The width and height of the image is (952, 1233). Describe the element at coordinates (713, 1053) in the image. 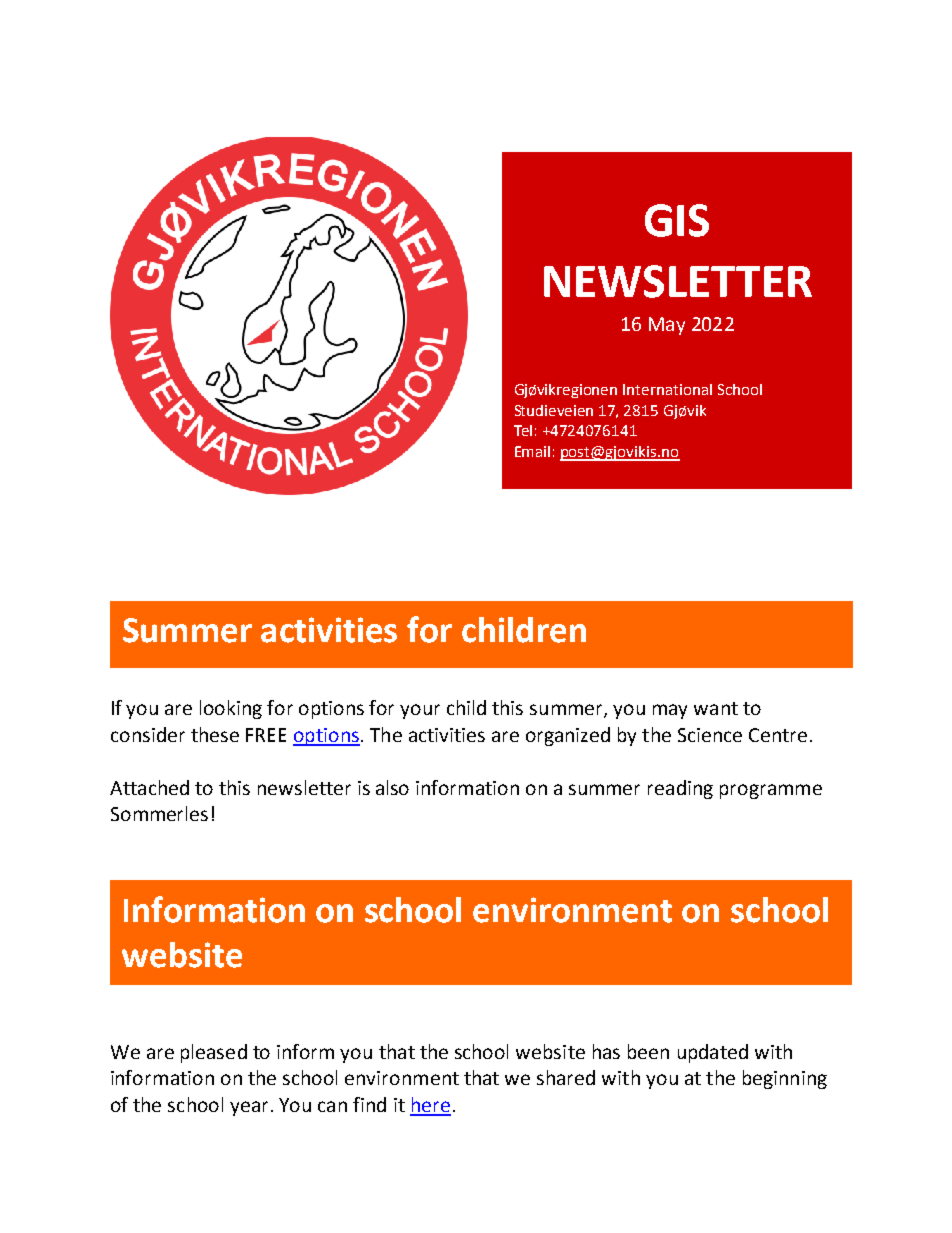

I see `updated` at that location.
